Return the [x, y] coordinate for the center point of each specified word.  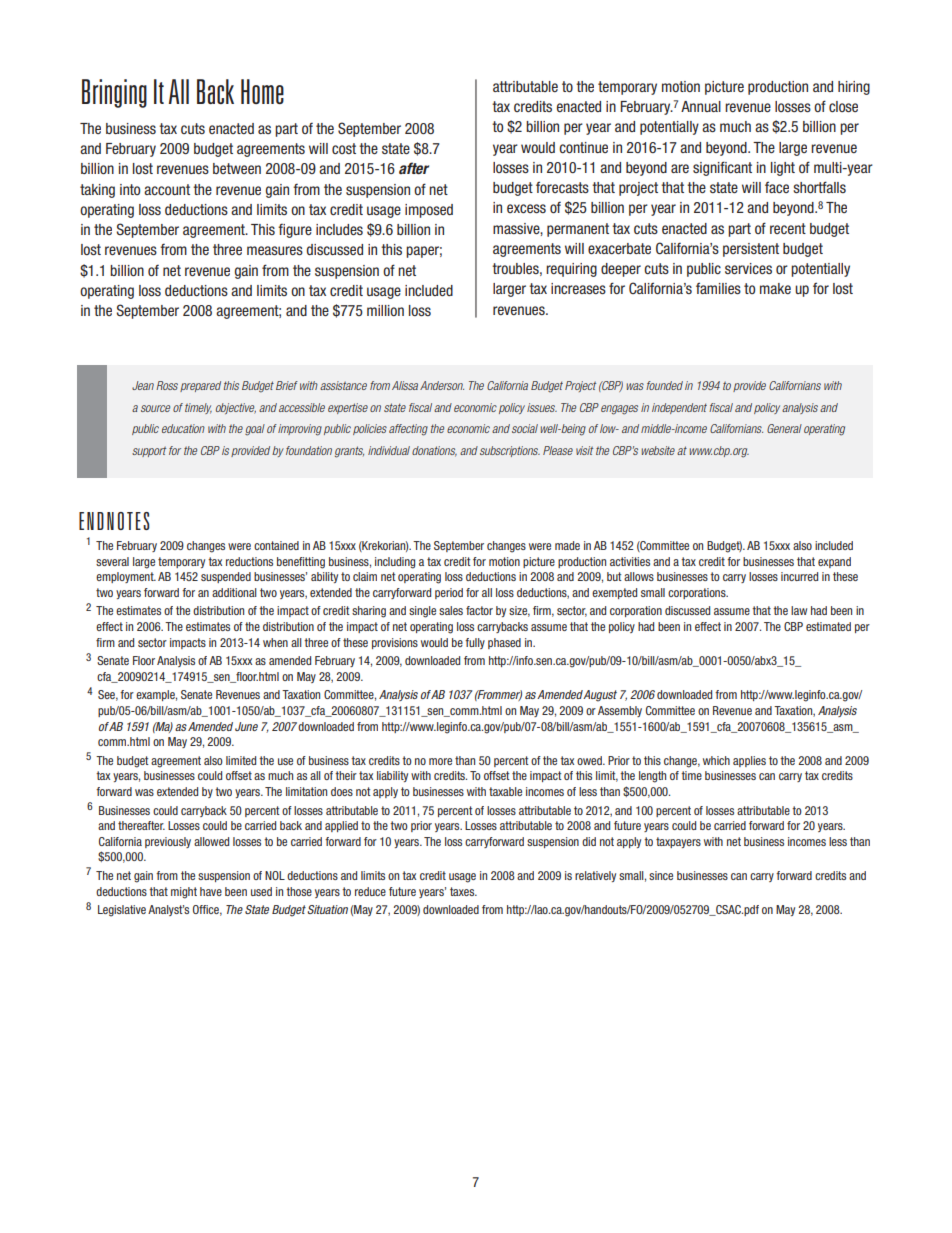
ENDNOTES [114, 521]
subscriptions [510, 451]
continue [583, 147]
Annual [701, 106]
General [784, 428]
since [661, 875]
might [184, 893]
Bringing [114, 93]
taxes [463, 891]
